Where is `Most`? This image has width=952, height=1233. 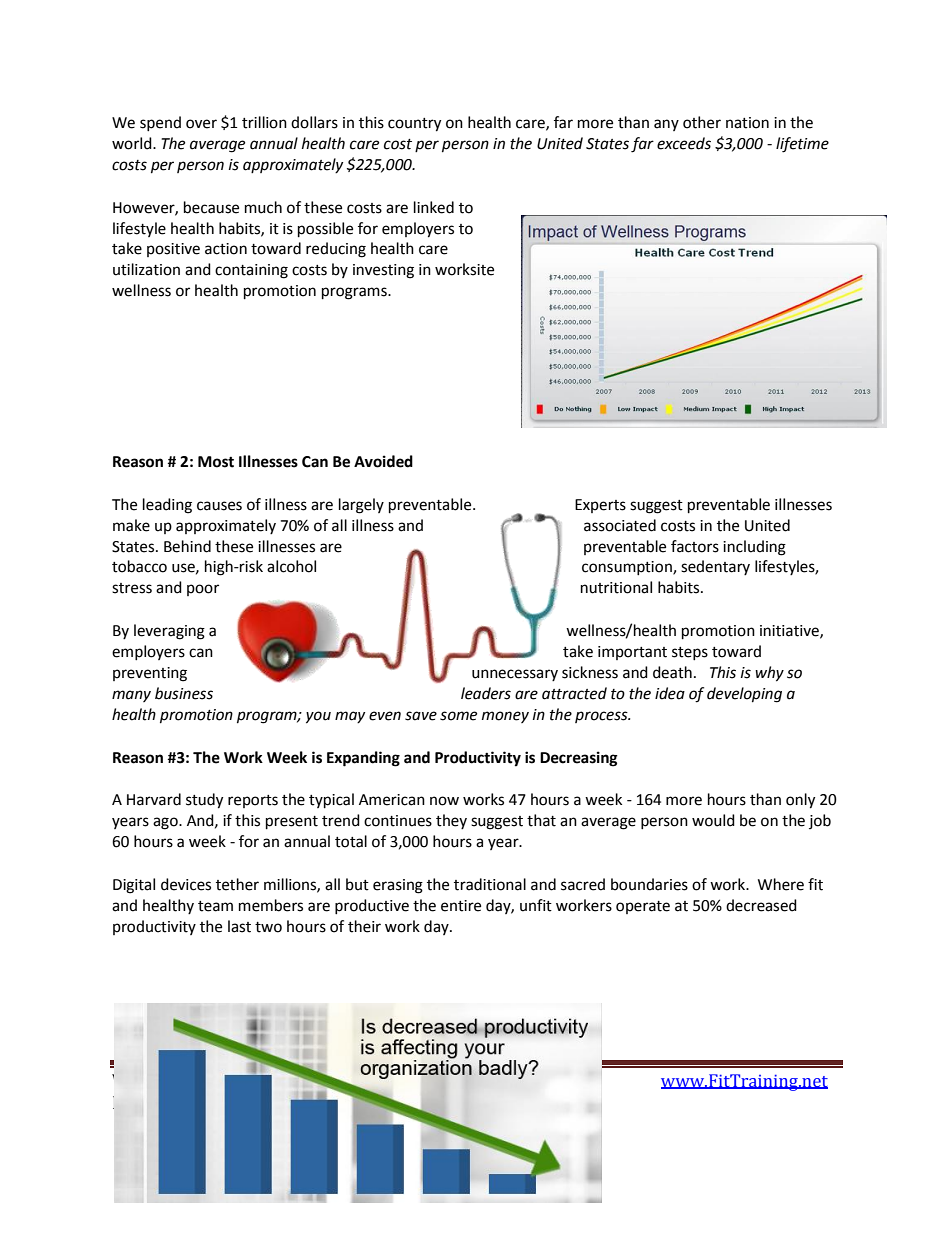
Most is located at coordinates (216, 462).
